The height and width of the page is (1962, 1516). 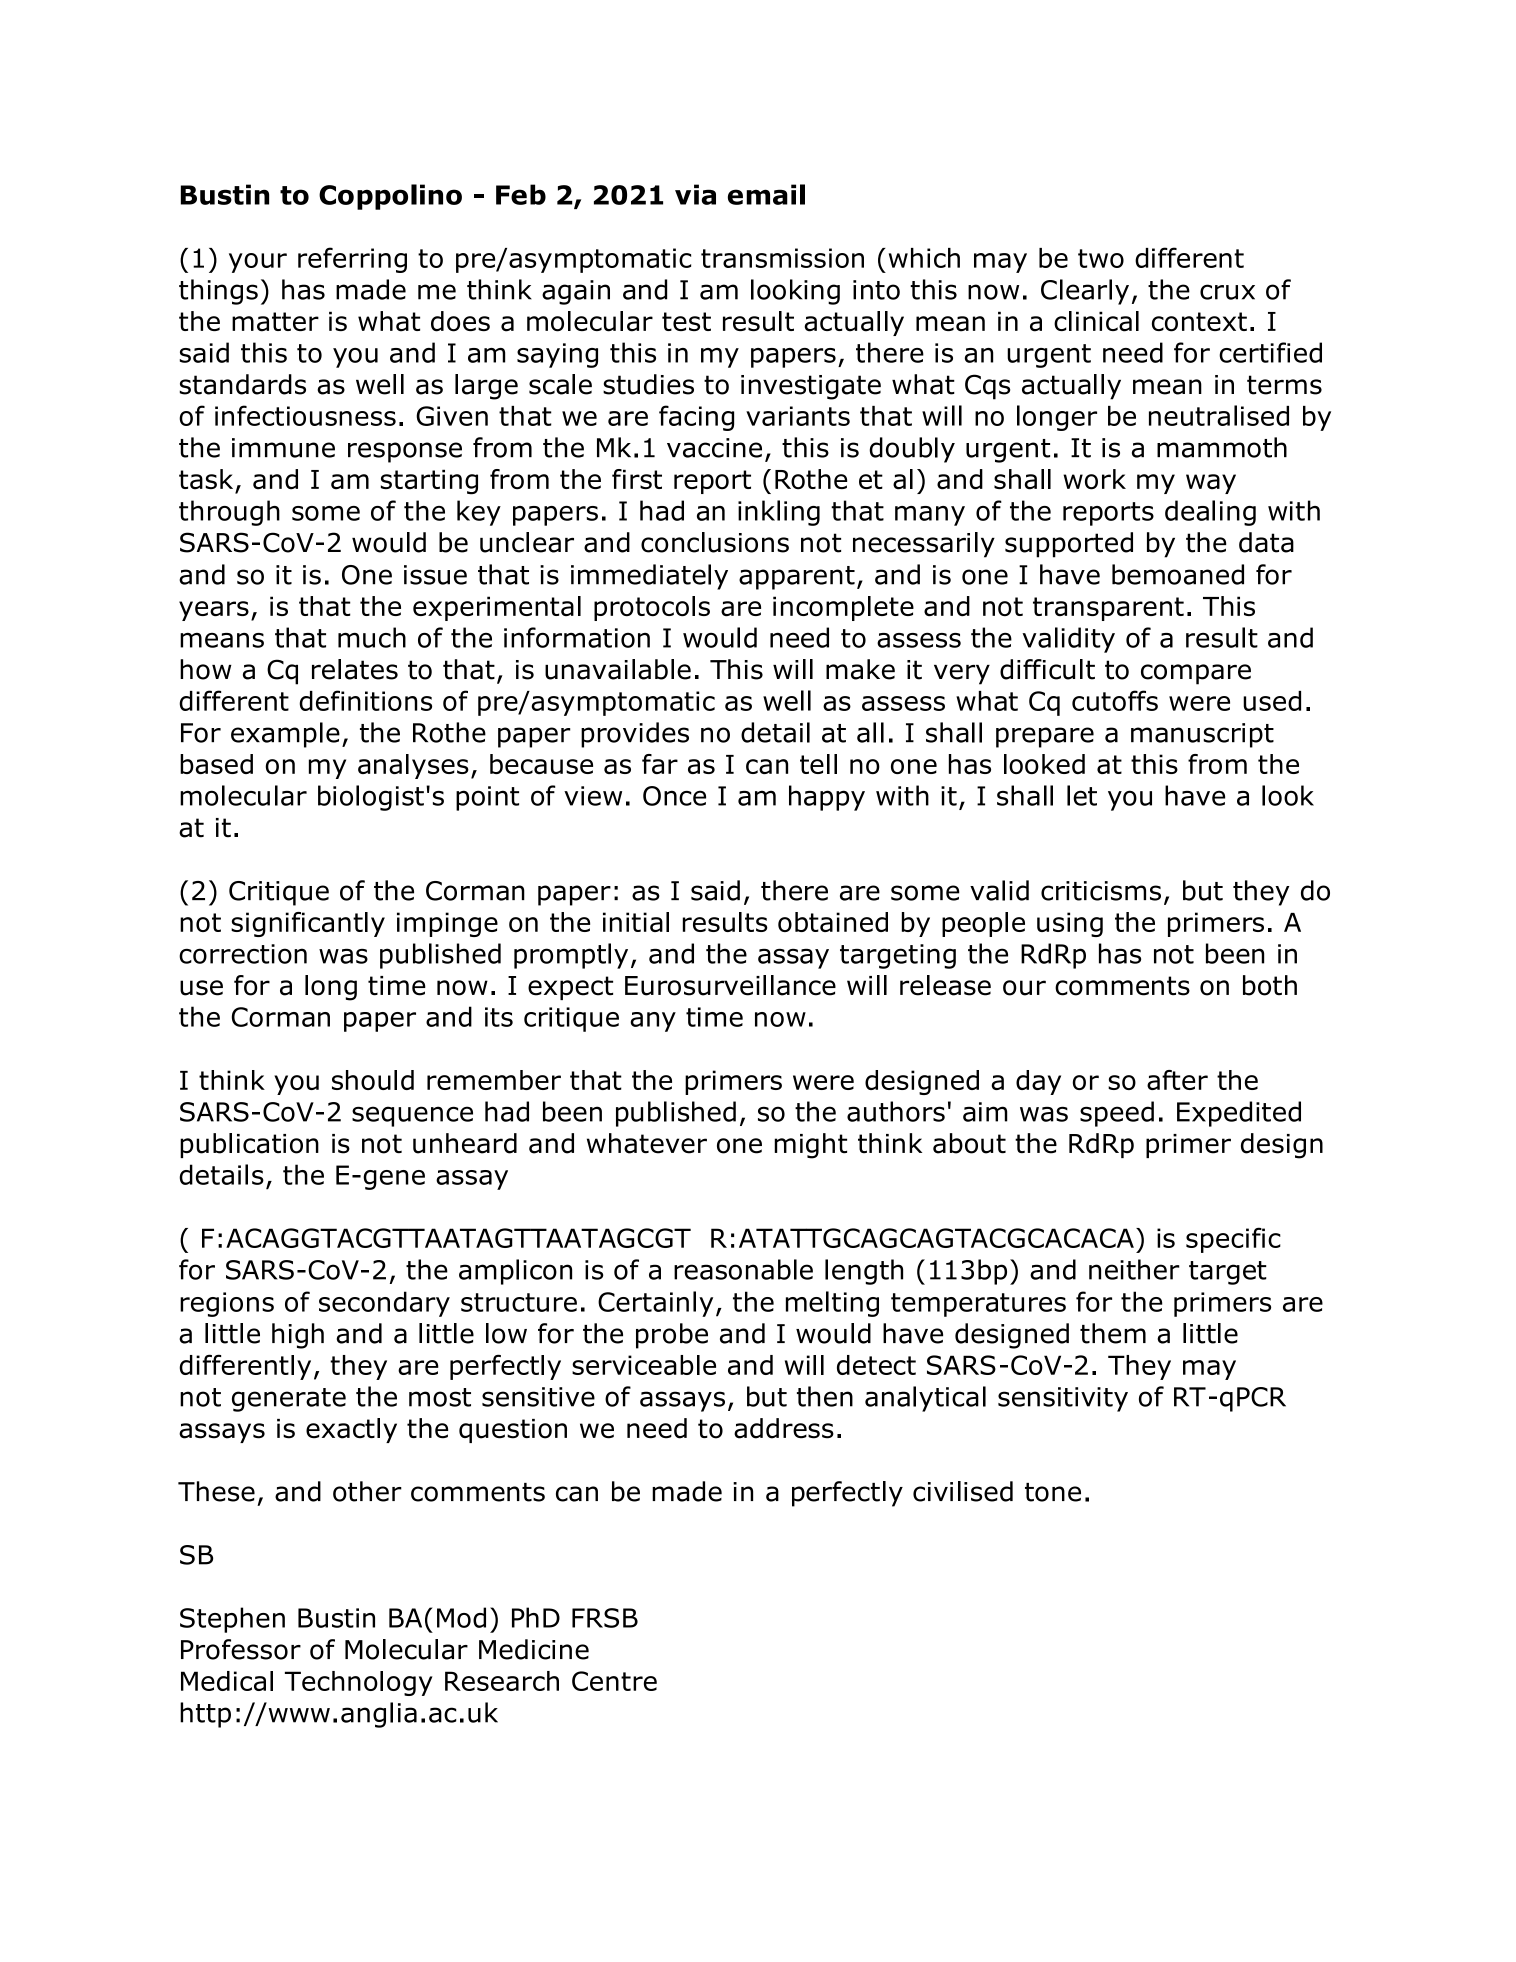 I want to click on referring, so click(x=352, y=260).
